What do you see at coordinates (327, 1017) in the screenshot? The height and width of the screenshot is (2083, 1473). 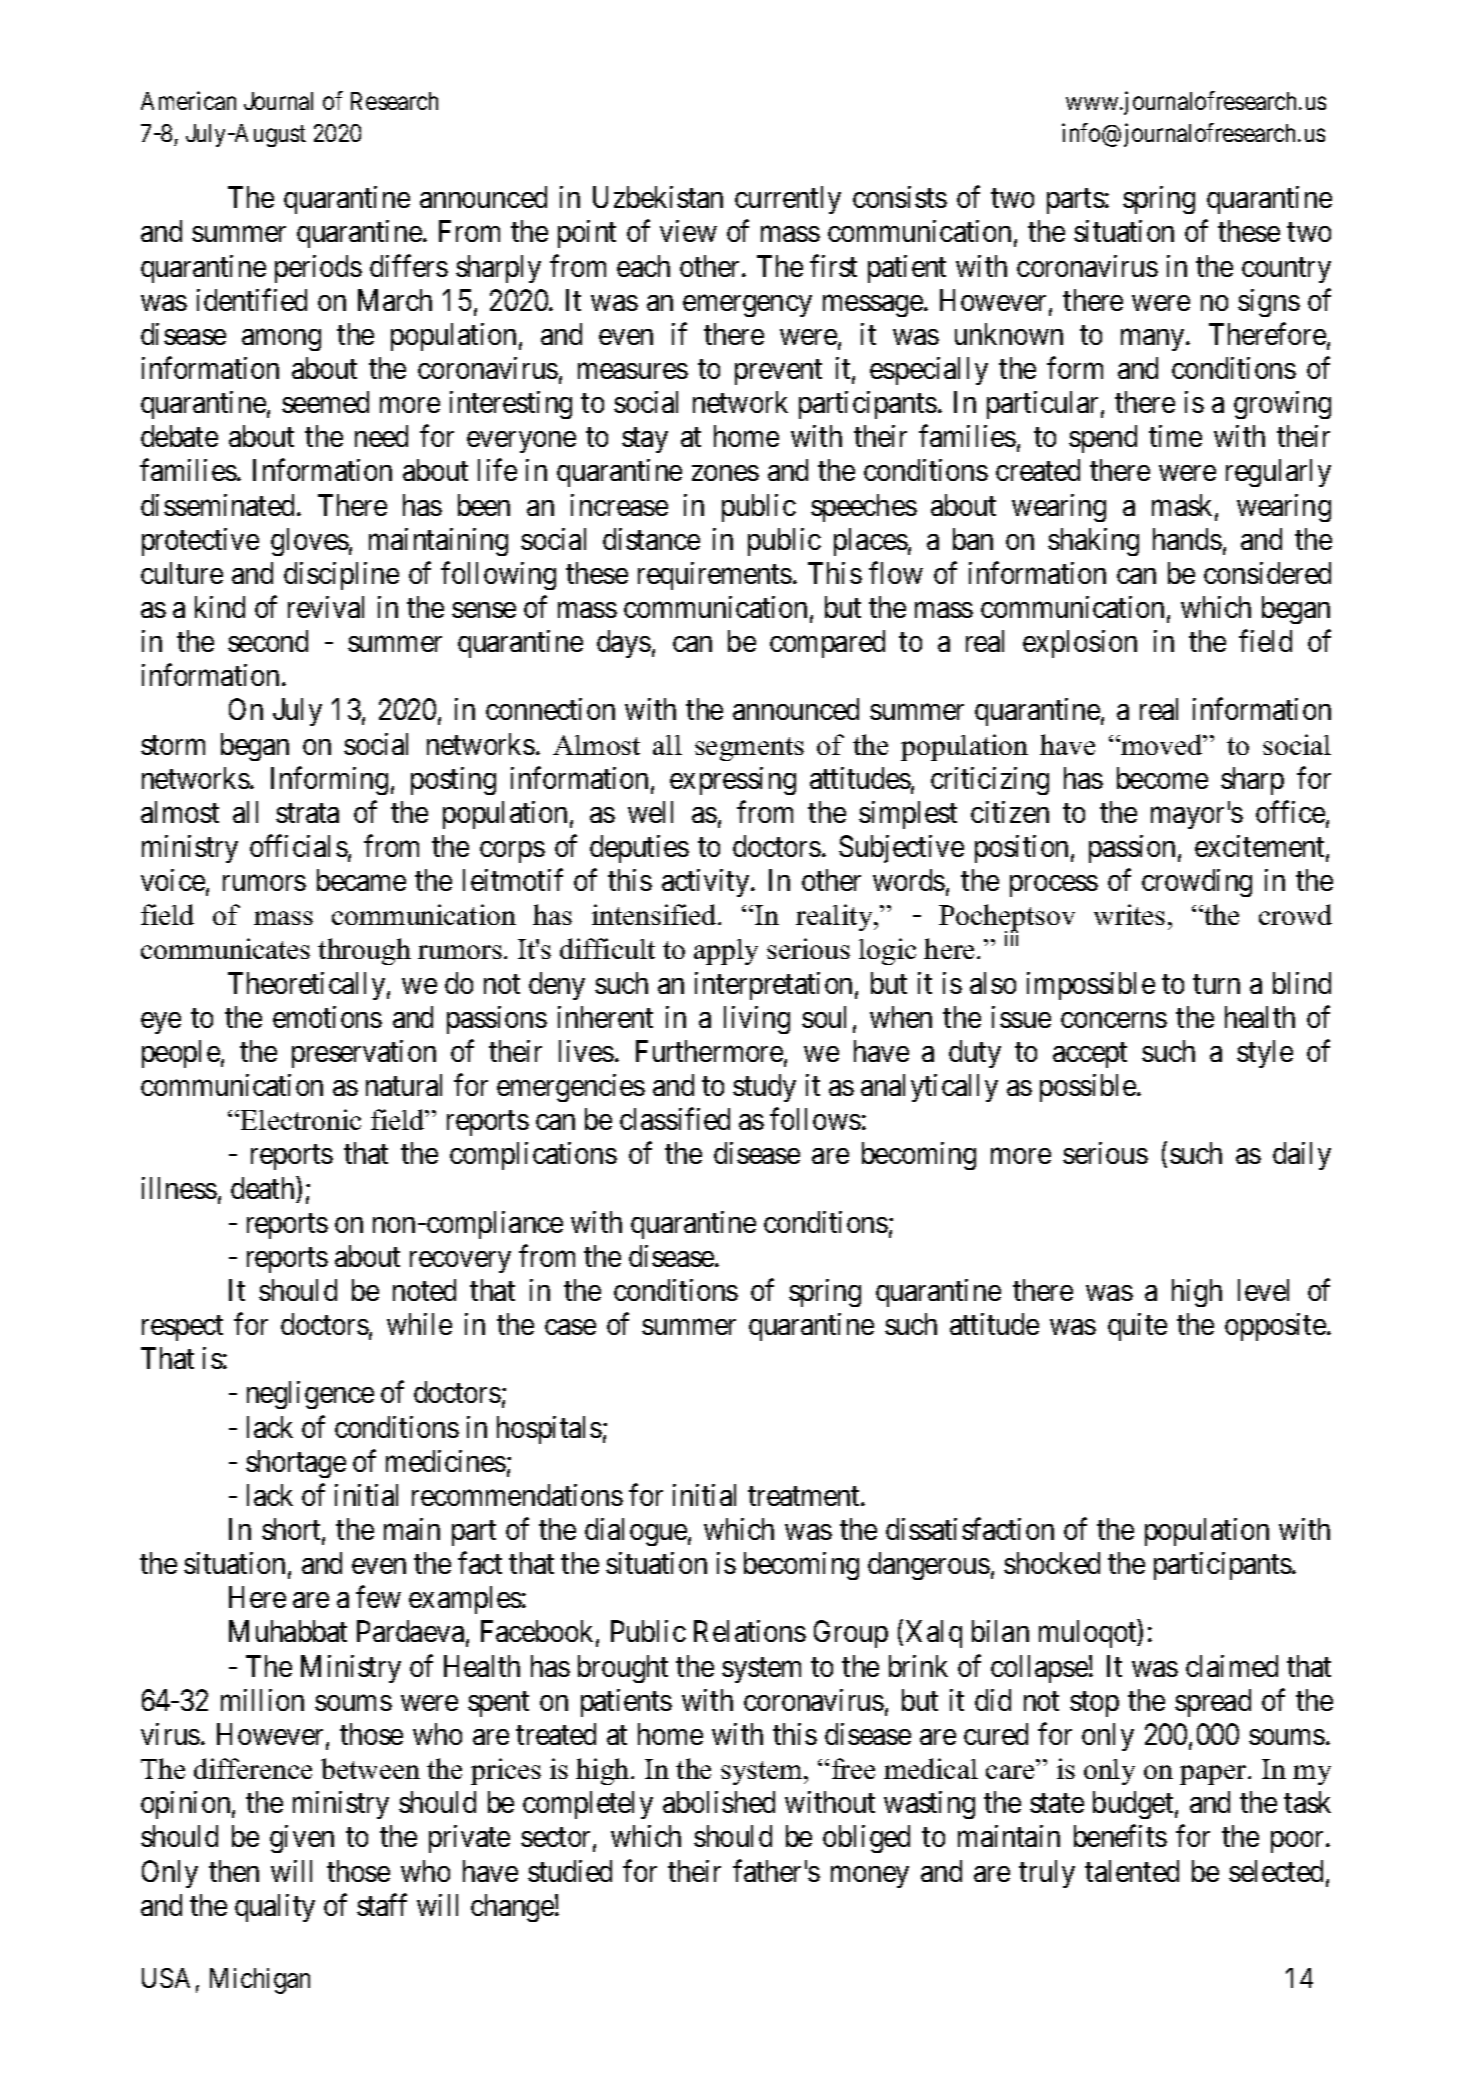 I see `emotions` at bounding box center [327, 1017].
